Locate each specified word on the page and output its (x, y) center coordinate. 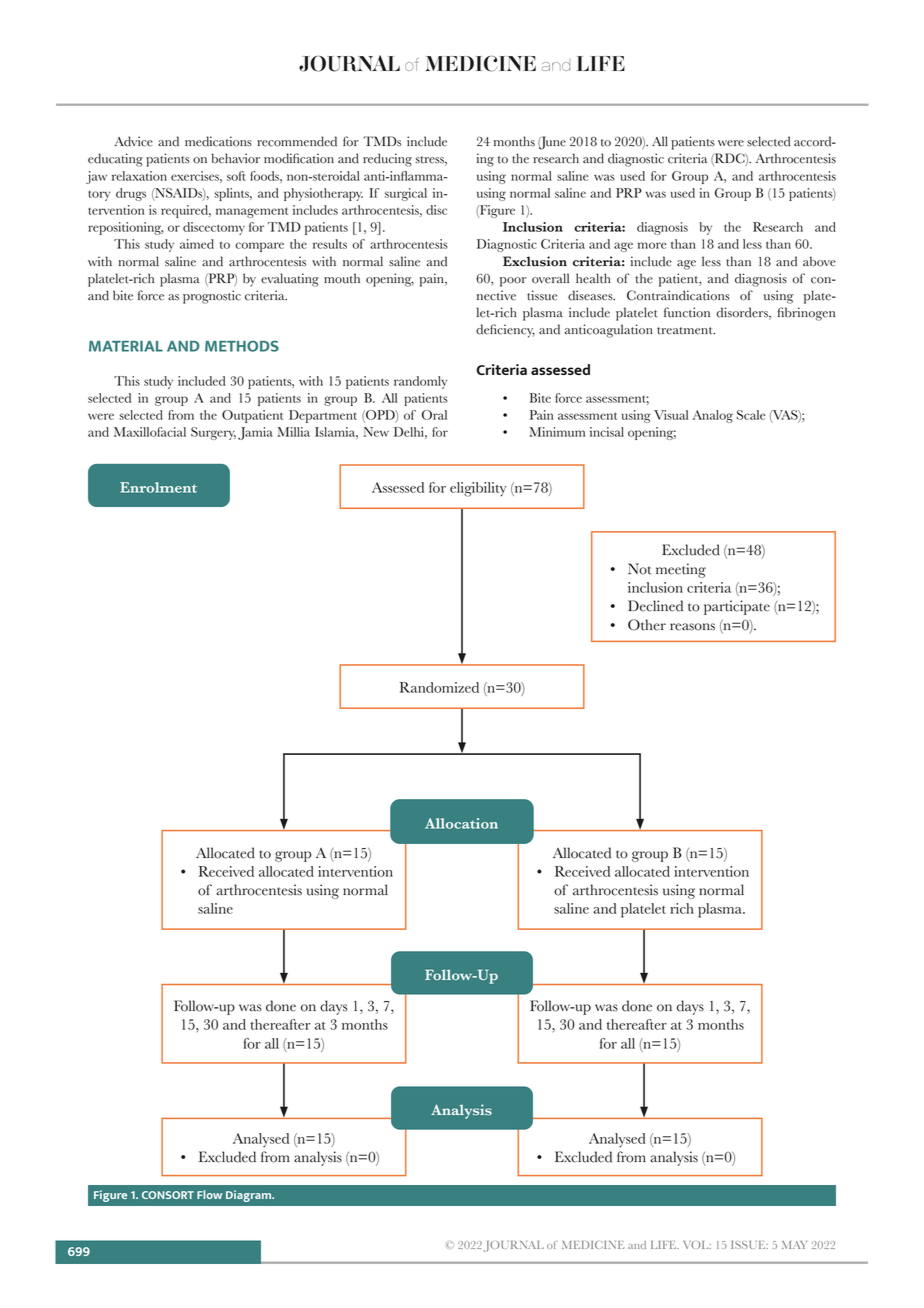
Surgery (213, 433)
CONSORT (168, 1195)
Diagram (250, 1196)
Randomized (439, 687)
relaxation (139, 176)
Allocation (461, 823)
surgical (406, 194)
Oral (434, 415)
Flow (209, 1194)
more (652, 245)
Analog (713, 416)
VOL (697, 1245)
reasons (692, 627)
